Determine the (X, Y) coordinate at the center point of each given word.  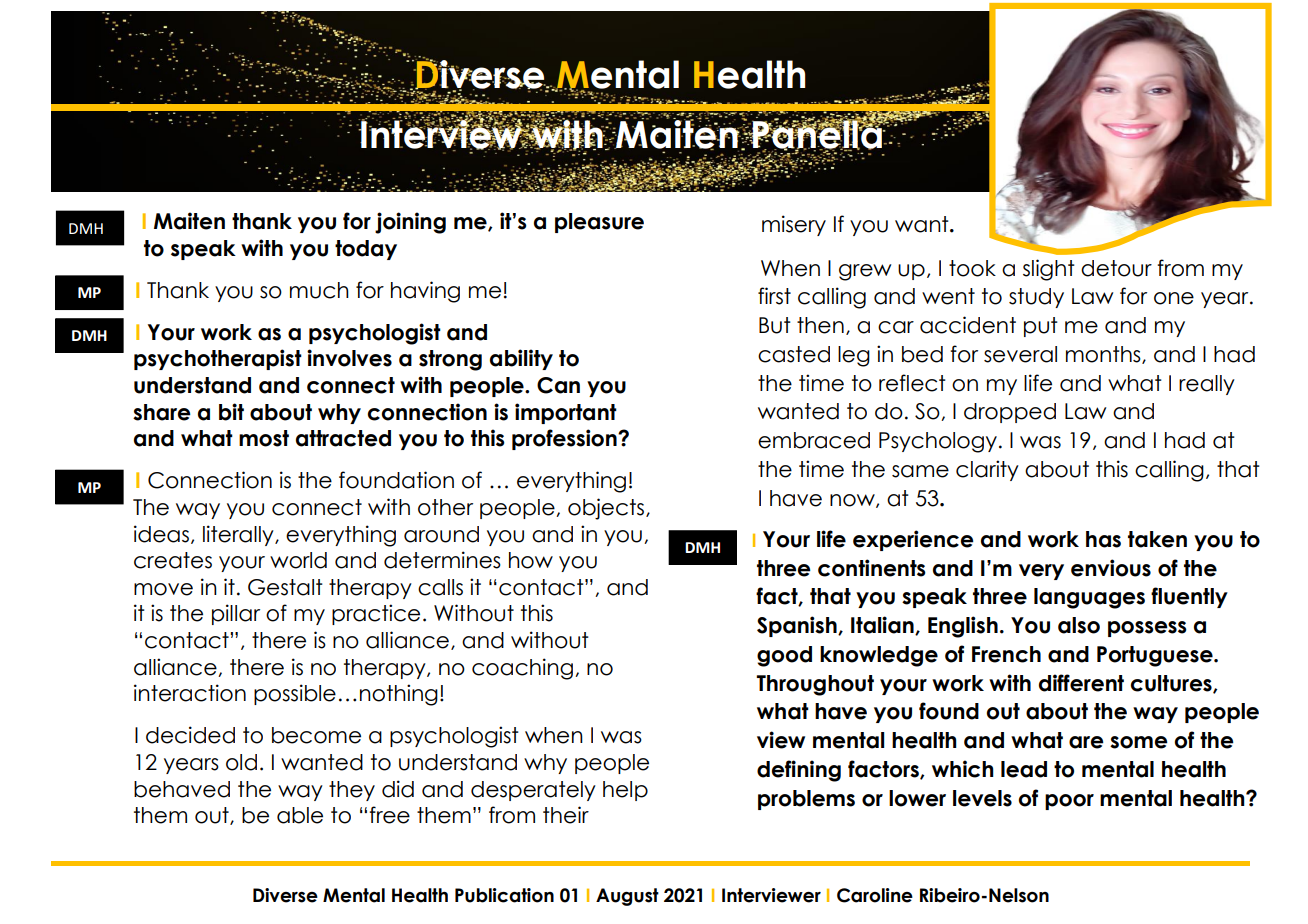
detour (1116, 268)
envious (1111, 568)
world (298, 560)
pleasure (599, 223)
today (366, 250)
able (300, 815)
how (531, 560)
